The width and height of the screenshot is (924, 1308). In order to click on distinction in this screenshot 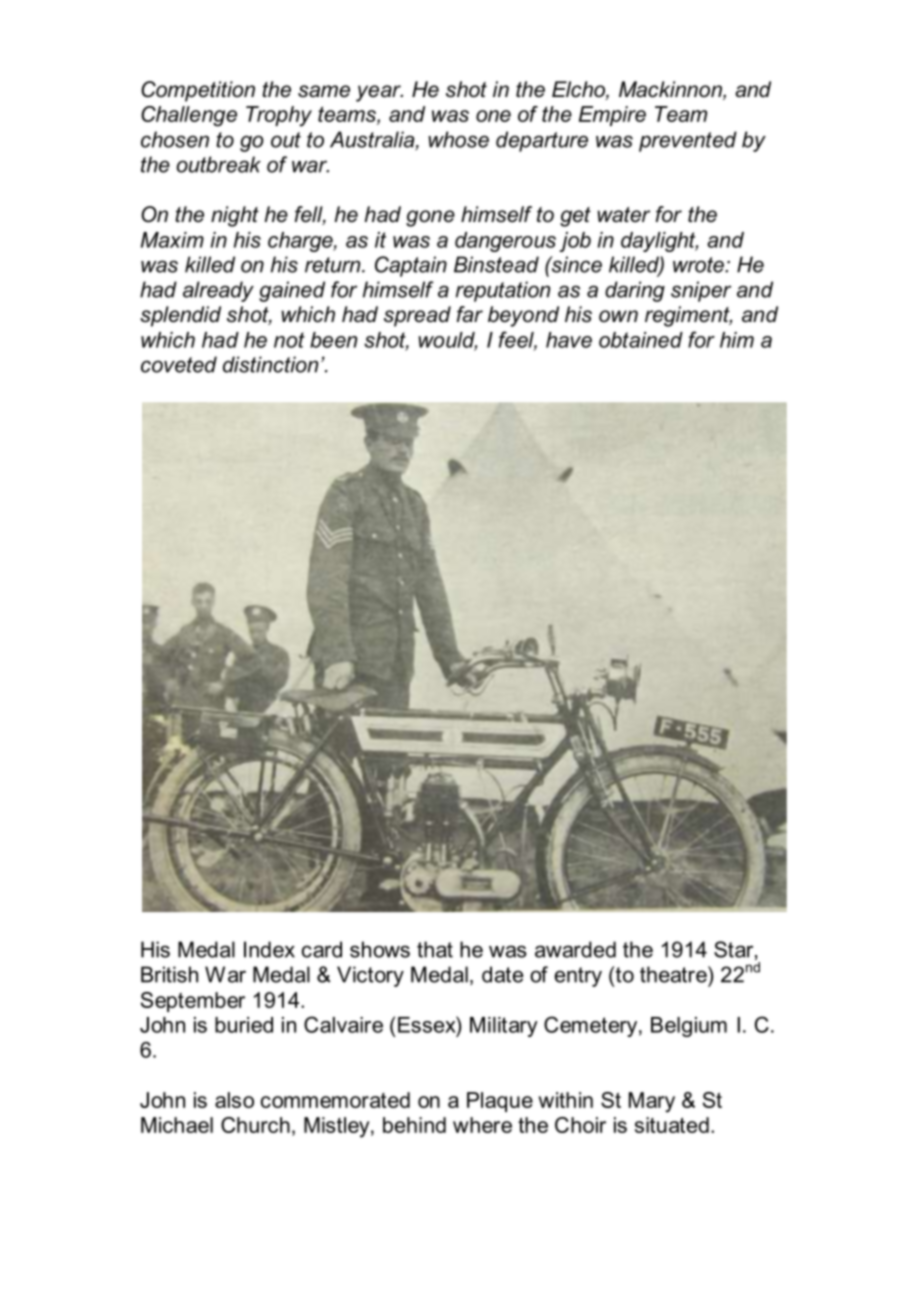, I will do `click(270, 364)`.
